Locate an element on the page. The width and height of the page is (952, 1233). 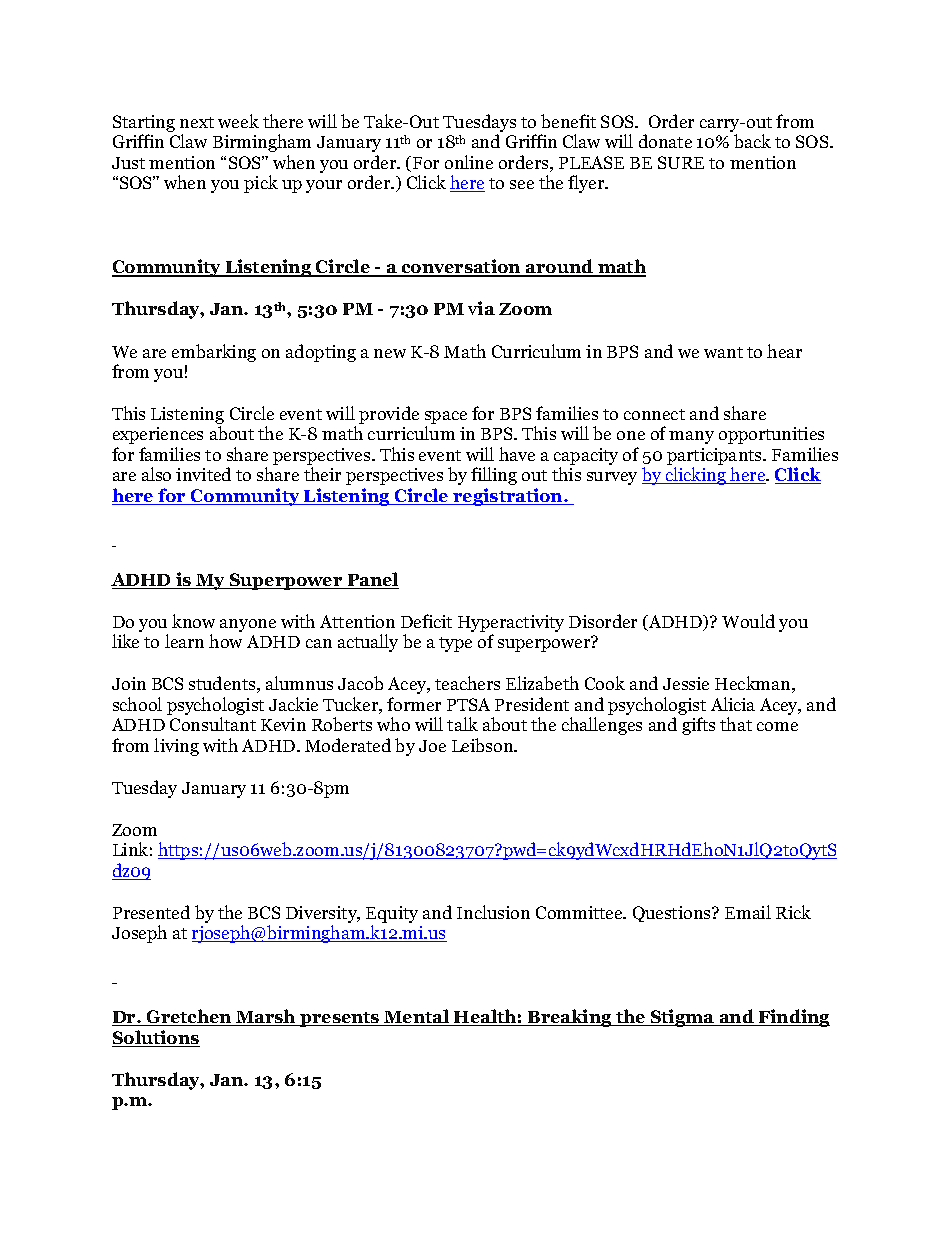
Mental is located at coordinates (417, 1017).
